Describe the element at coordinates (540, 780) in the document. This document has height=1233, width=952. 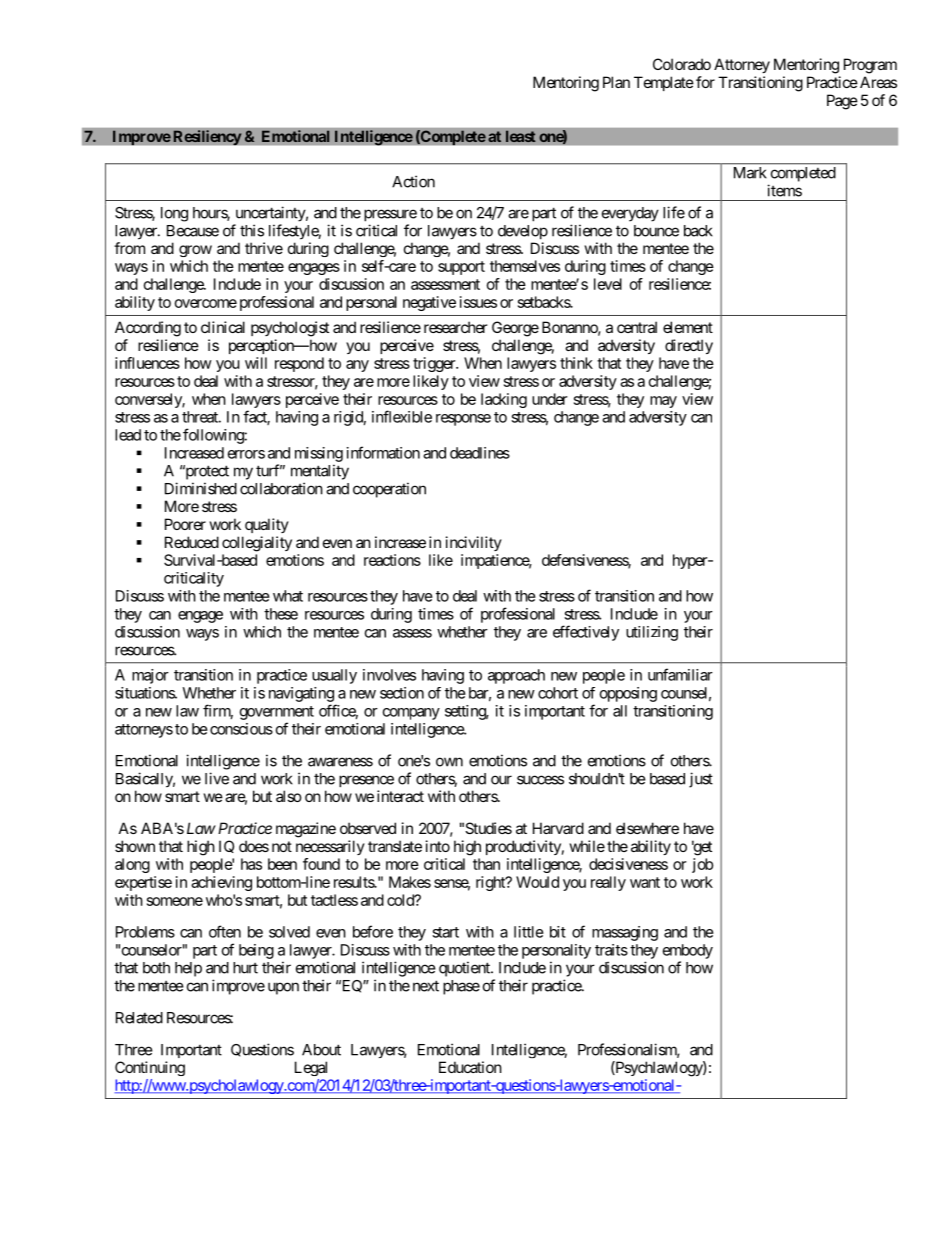
I see `success` at that location.
